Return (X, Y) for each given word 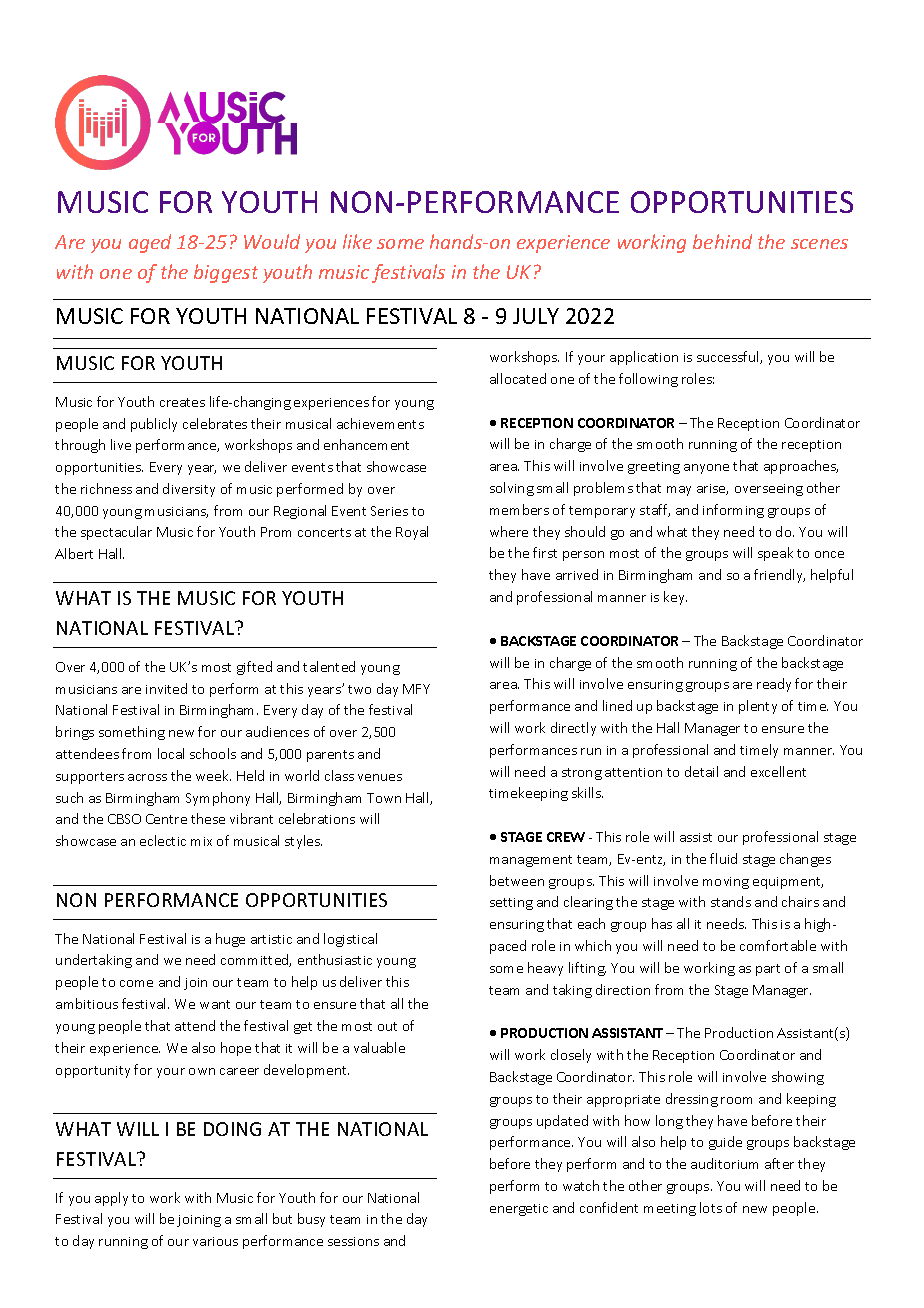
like (357, 241)
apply (111, 1199)
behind (722, 241)
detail (701, 771)
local (171, 753)
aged (150, 243)
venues (380, 777)
